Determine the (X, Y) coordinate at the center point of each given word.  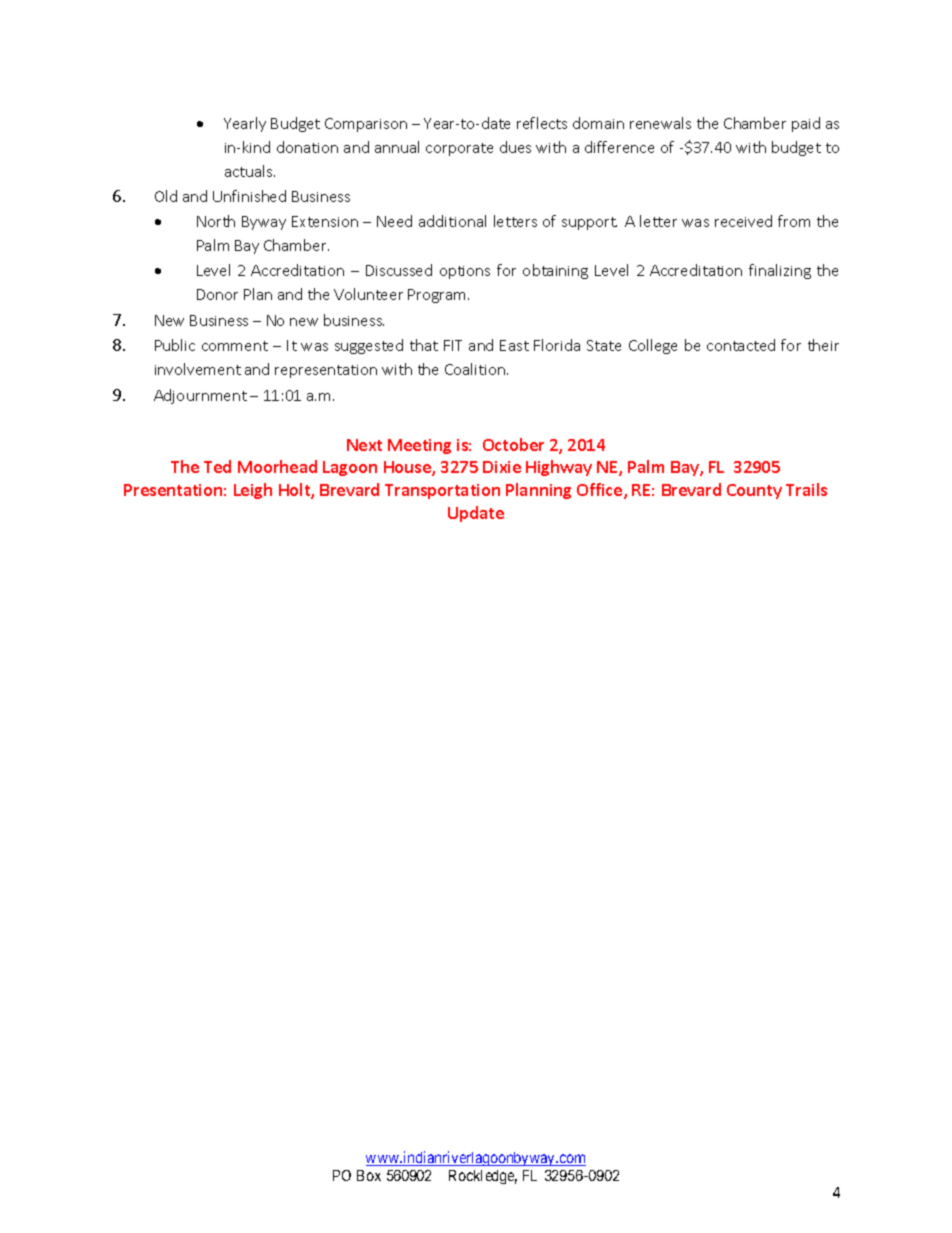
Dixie (502, 467)
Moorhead (277, 466)
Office (601, 491)
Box (369, 1175)
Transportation (442, 491)
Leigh (253, 491)
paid (806, 124)
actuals (250, 171)
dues (515, 147)
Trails (806, 489)
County (754, 491)
